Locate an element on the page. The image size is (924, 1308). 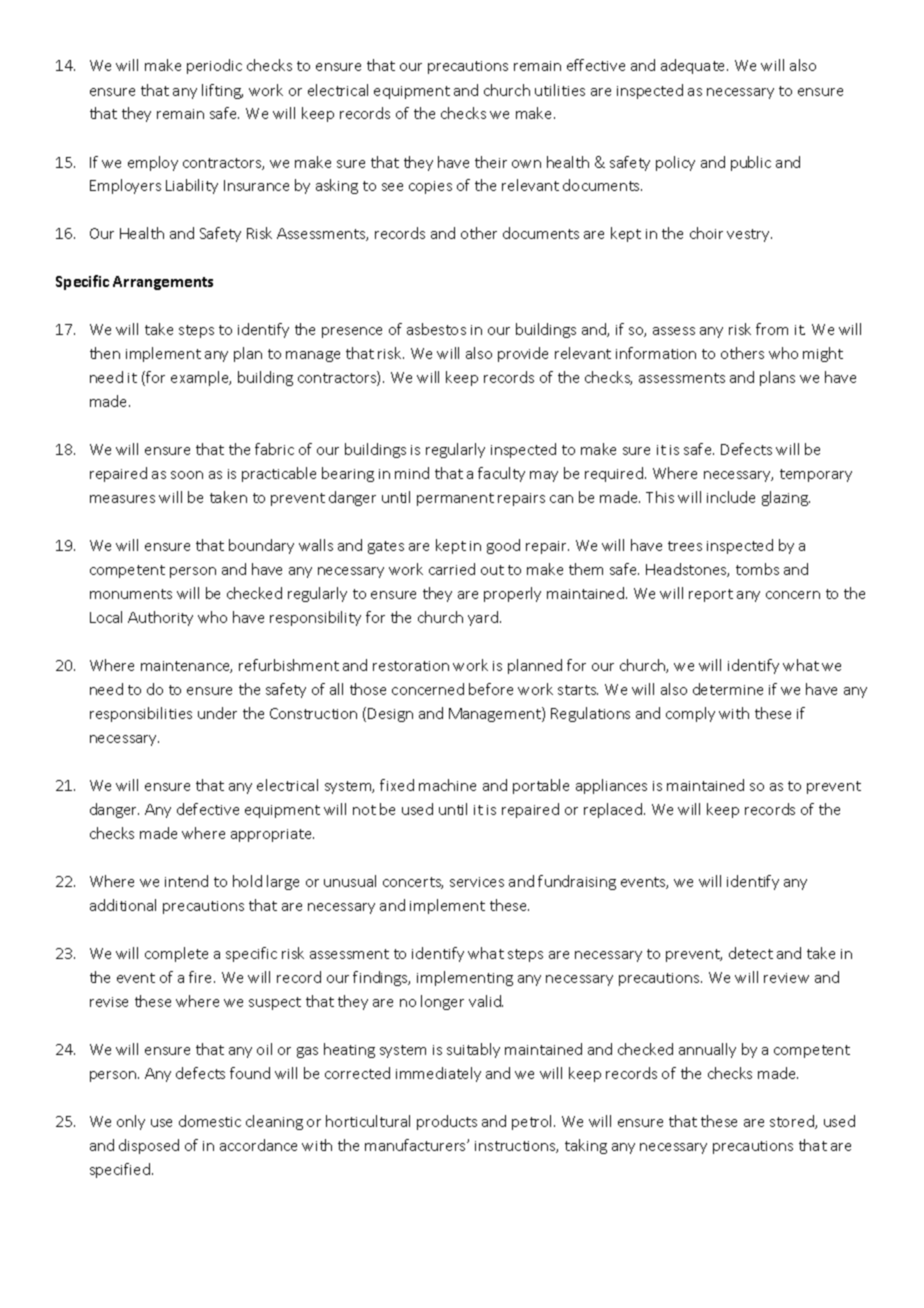
include is located at coordinates (731, 497).
